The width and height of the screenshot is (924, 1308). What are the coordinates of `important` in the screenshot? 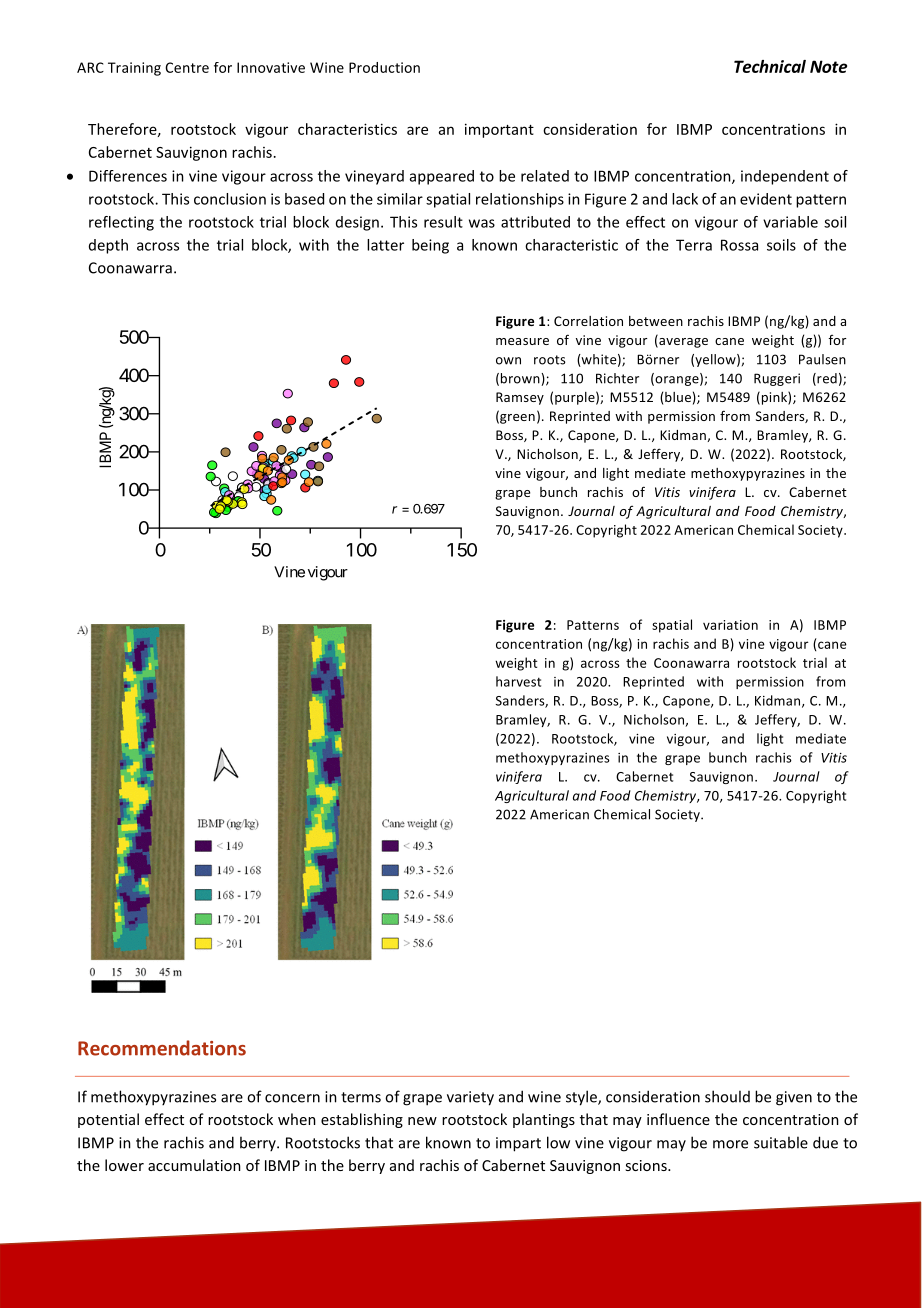 It's located at (499, 130).
